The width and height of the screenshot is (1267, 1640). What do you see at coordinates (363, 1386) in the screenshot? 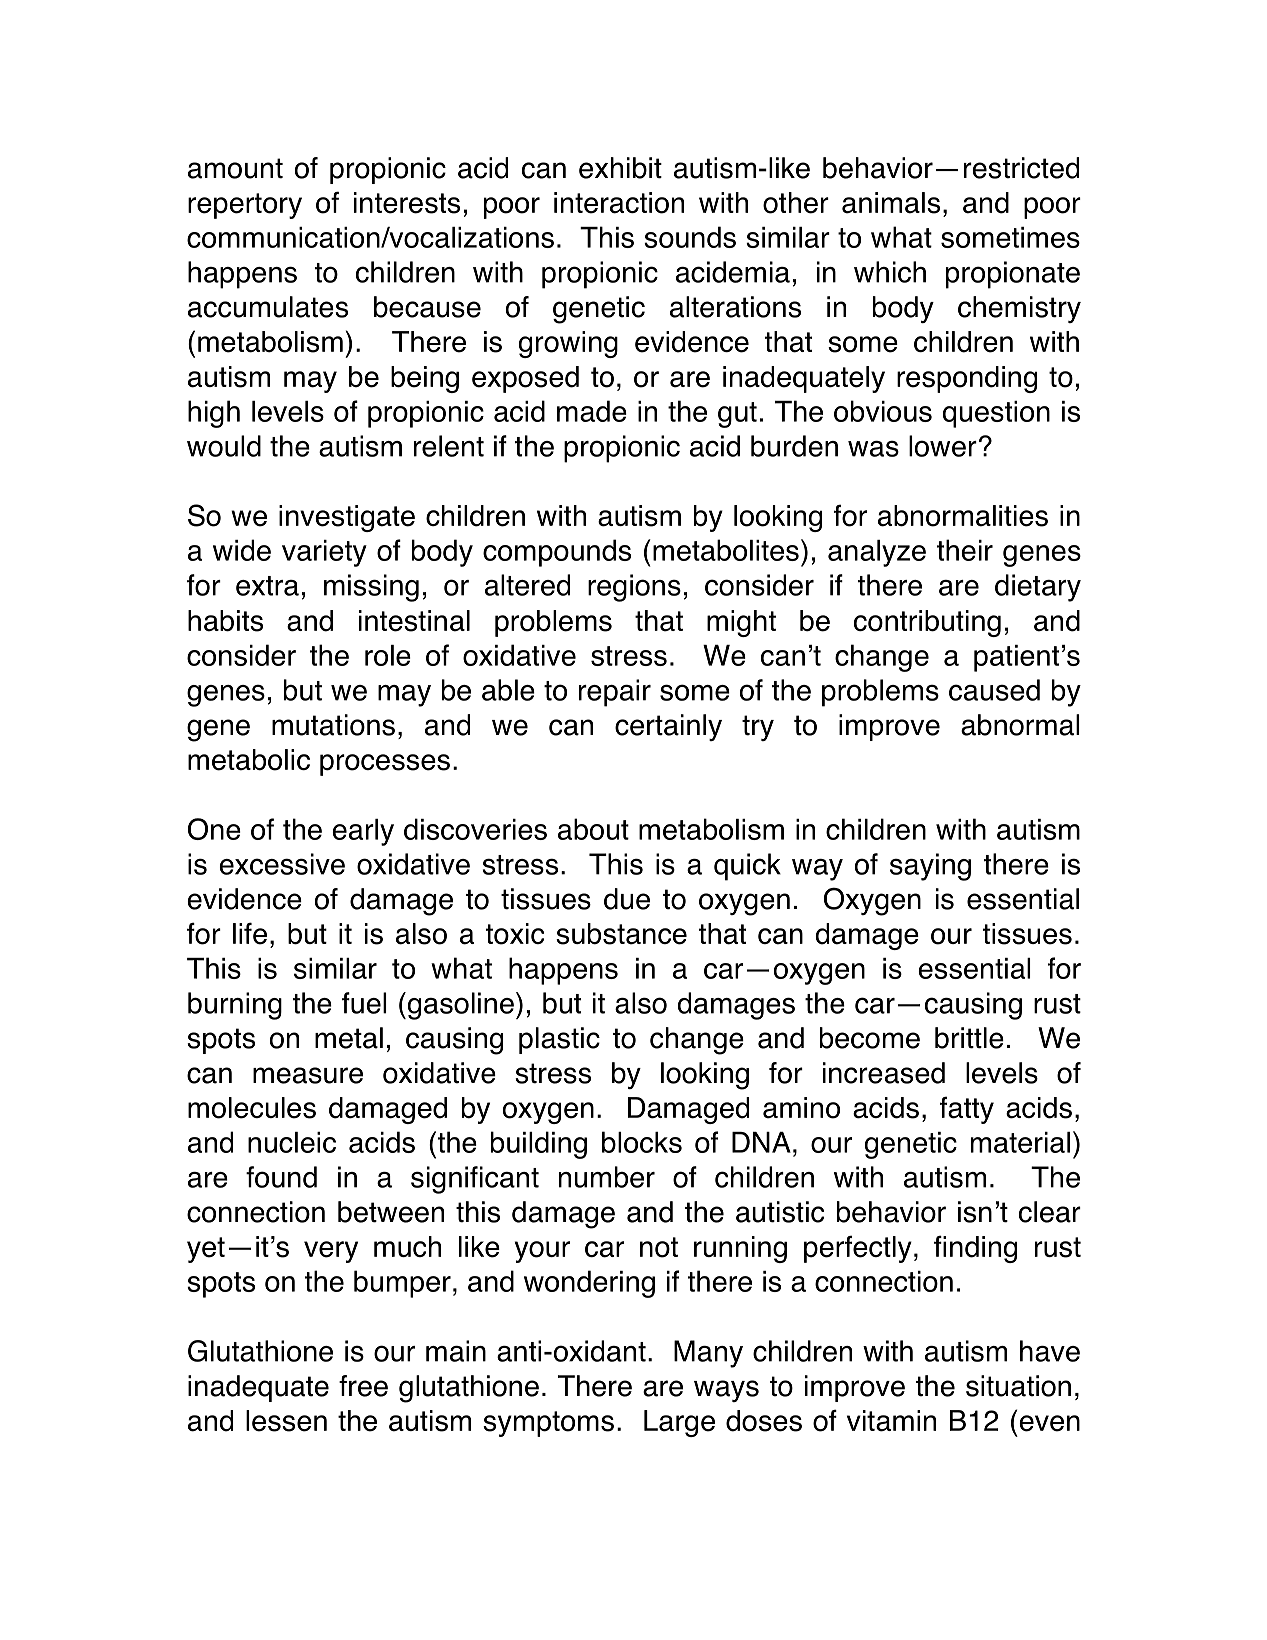
I see `free` at bounding box center [363, 1386].
